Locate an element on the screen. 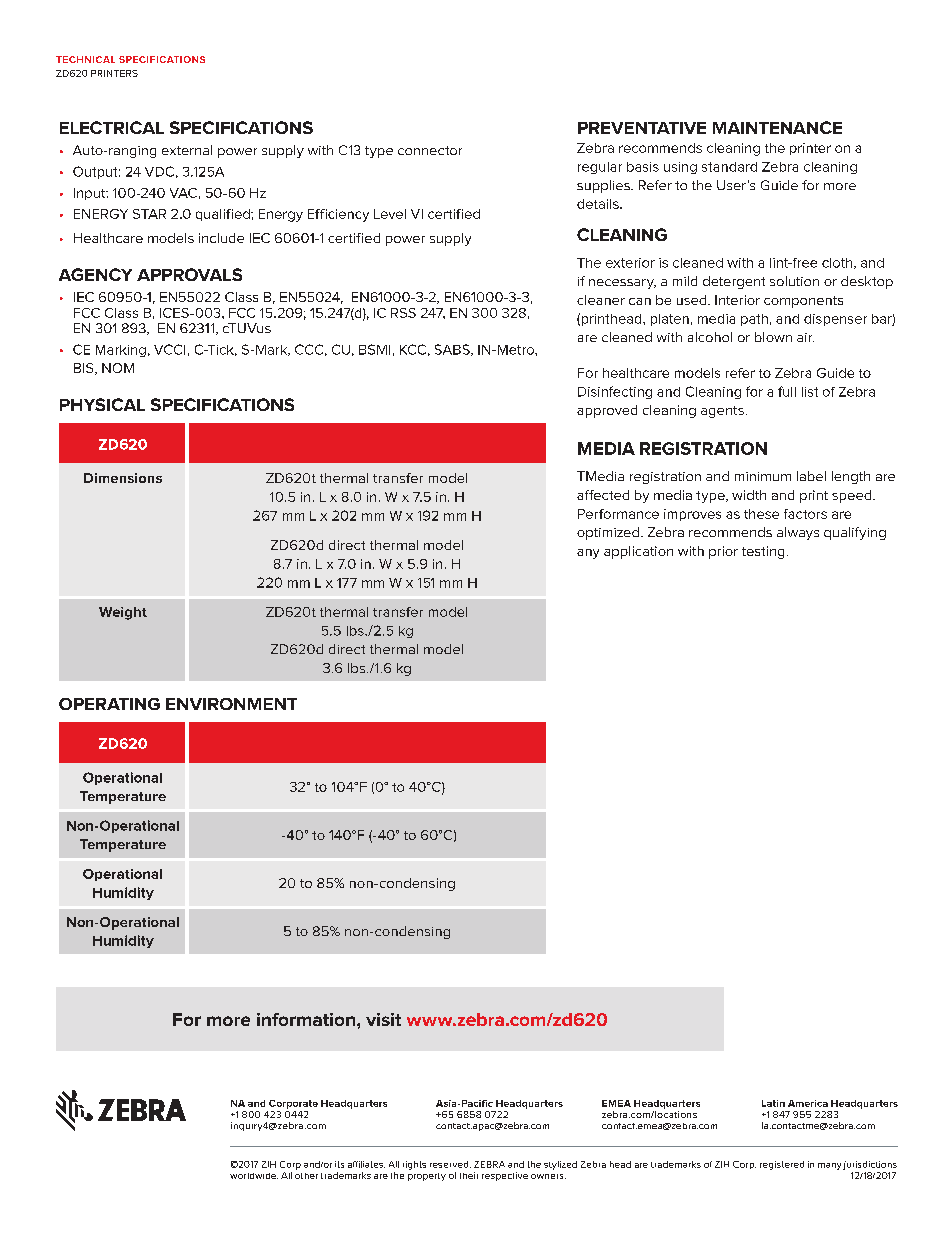 Image resolution: width=952 pixels, height=1233 pixels. RSS is located at coordinates (403, 313).
